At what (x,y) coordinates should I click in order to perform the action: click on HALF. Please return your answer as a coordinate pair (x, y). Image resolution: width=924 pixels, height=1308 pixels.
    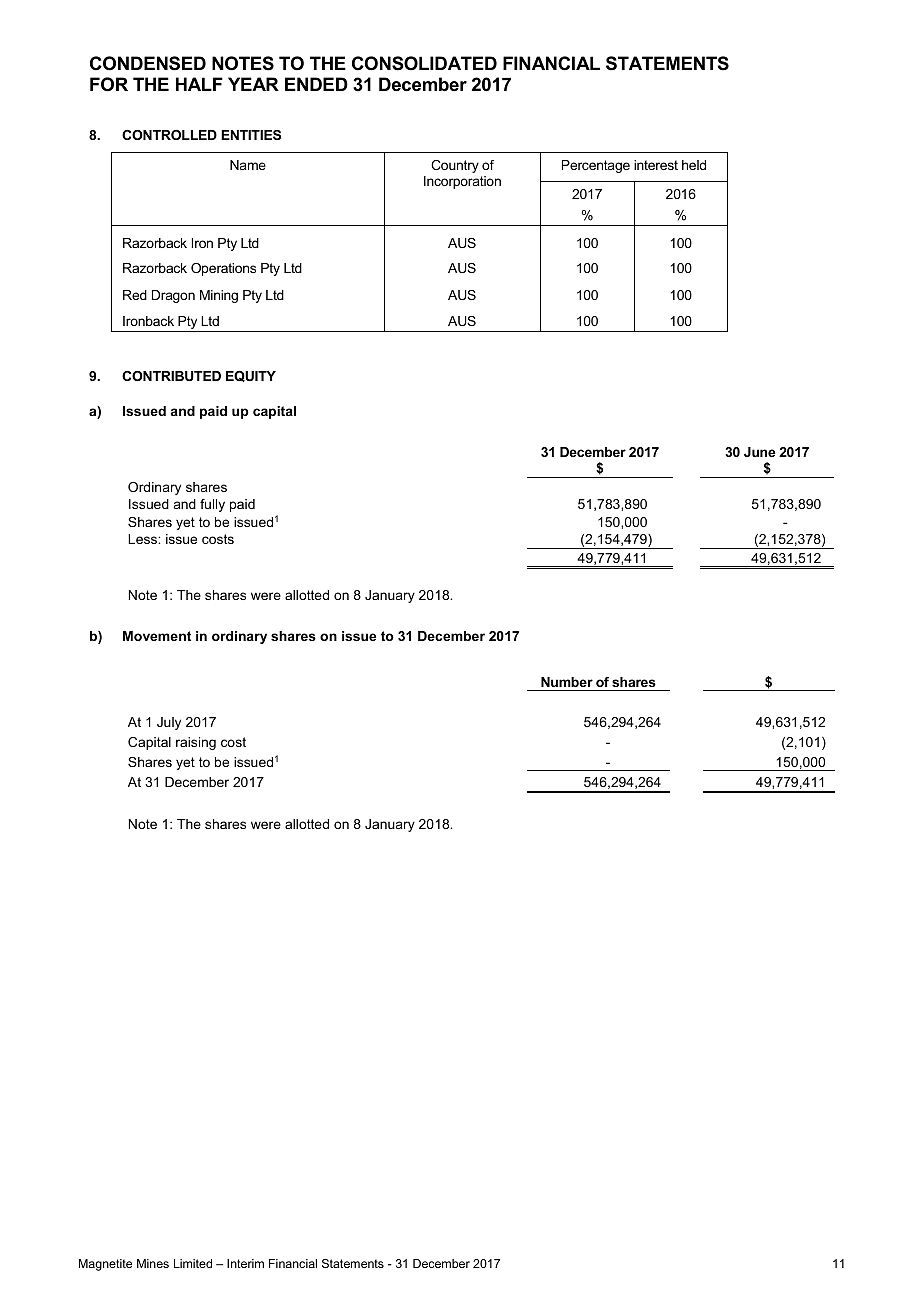
    Looking at the image, I should click on (199, 84).
